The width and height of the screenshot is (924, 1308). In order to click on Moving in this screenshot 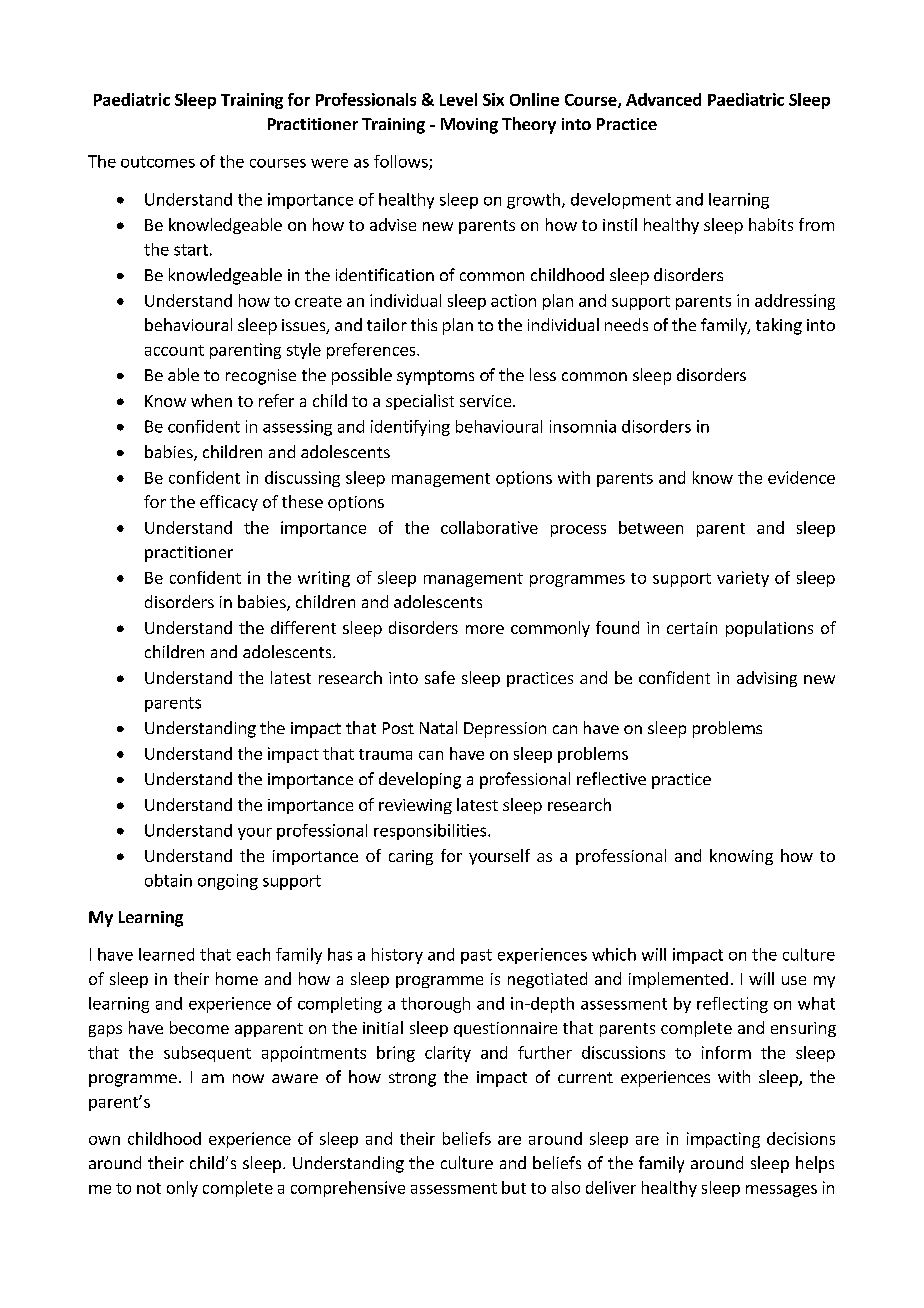, I will do `click(469, 126)`.
